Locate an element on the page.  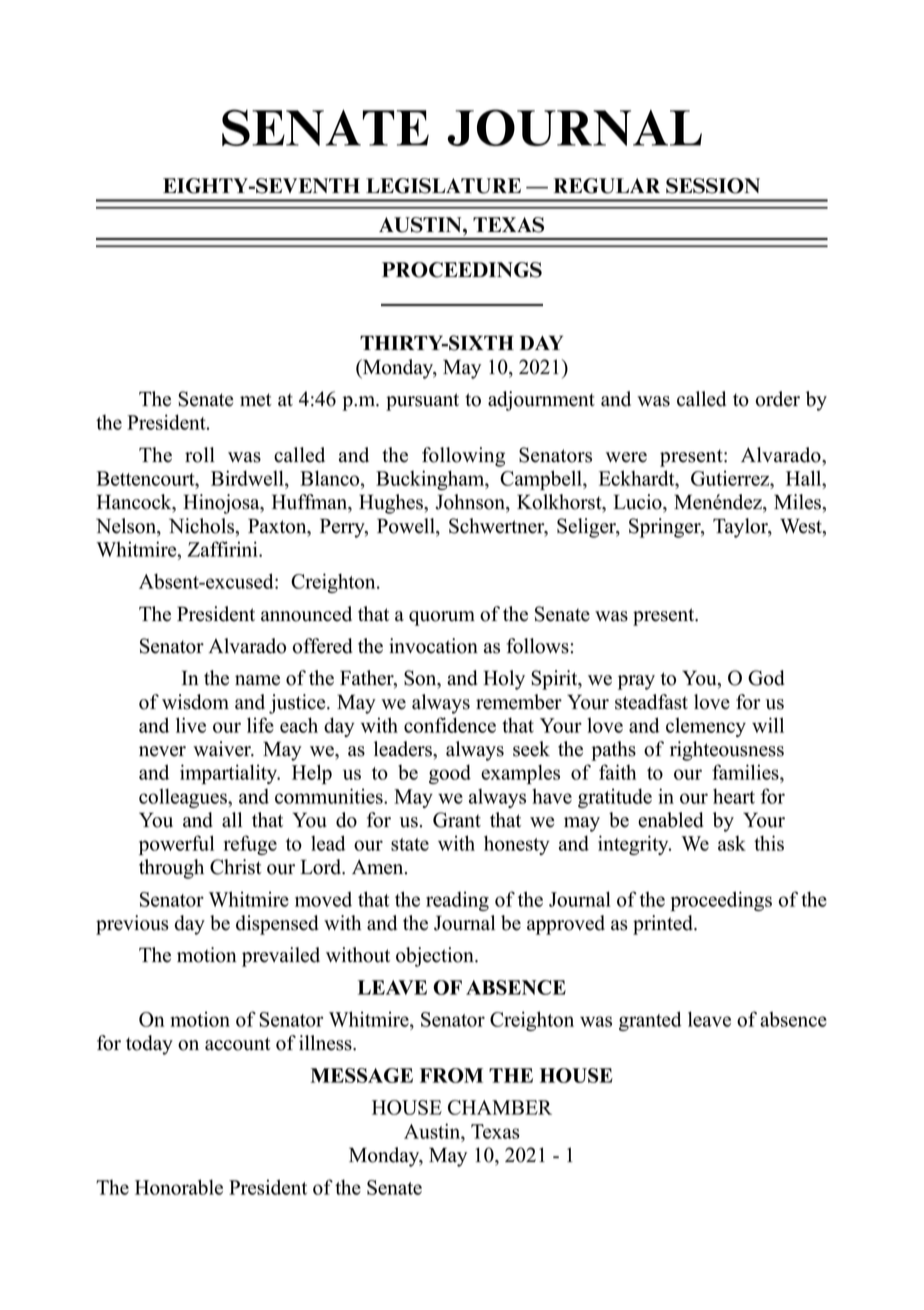
God is located at coordinates (766, 678).
